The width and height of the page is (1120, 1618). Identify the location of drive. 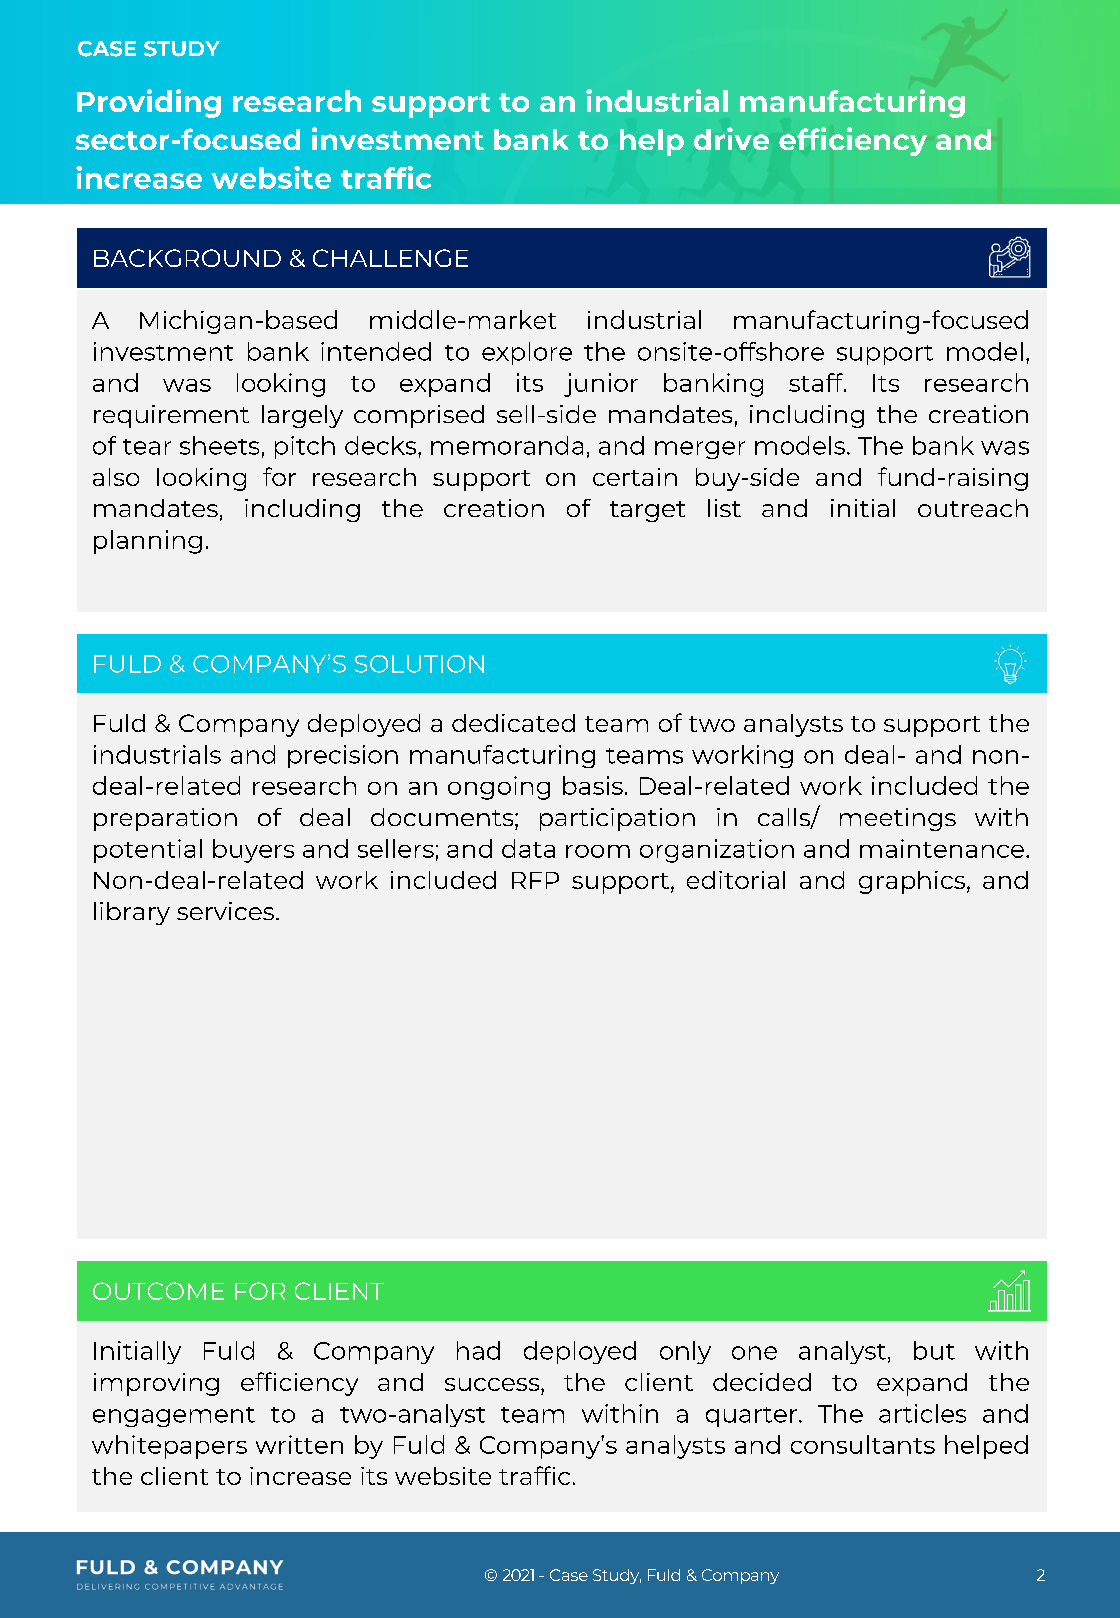
(731, 138).
